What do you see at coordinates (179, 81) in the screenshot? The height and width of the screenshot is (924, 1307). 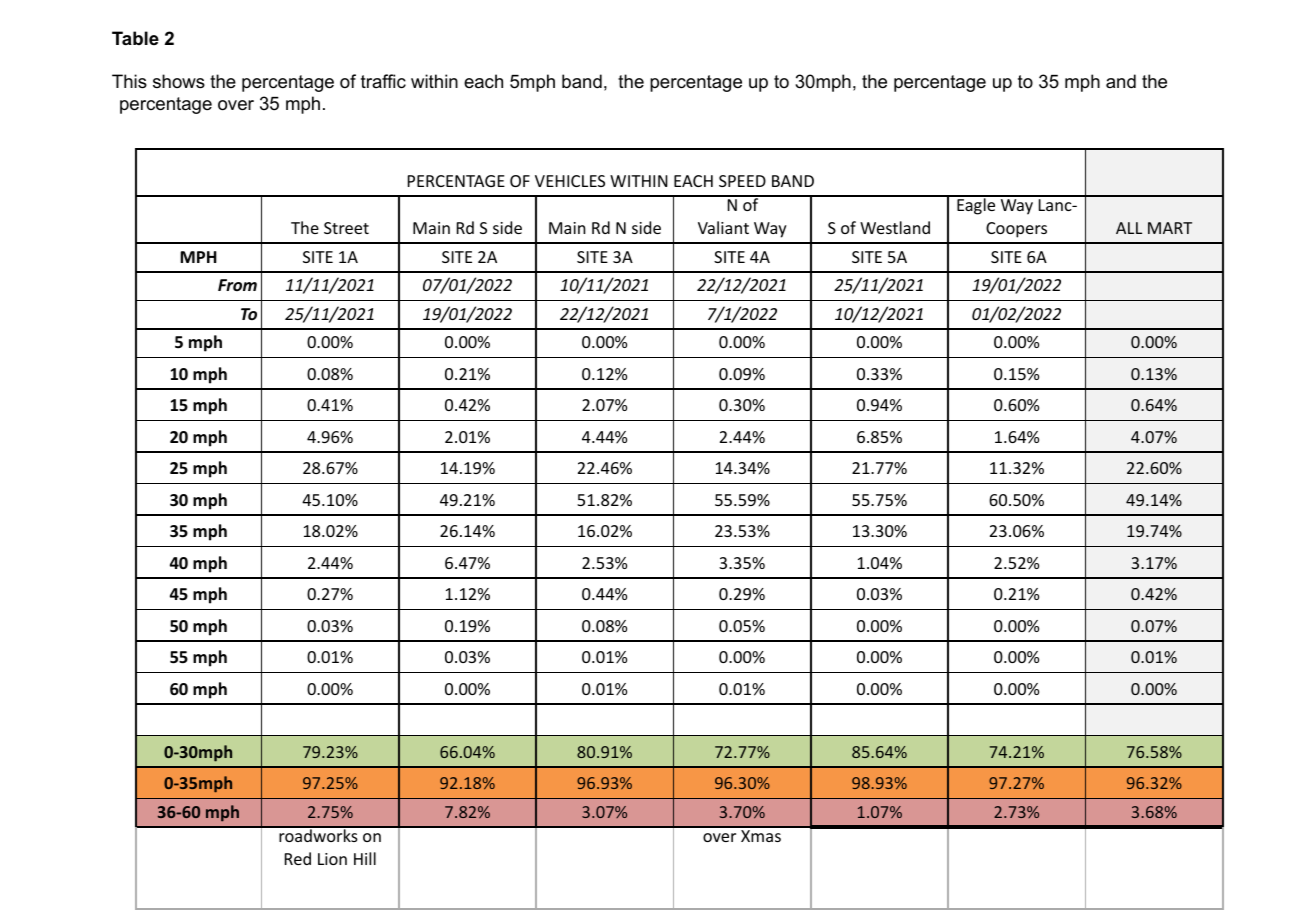 I see `shows` at bounding box center [179, 81].
